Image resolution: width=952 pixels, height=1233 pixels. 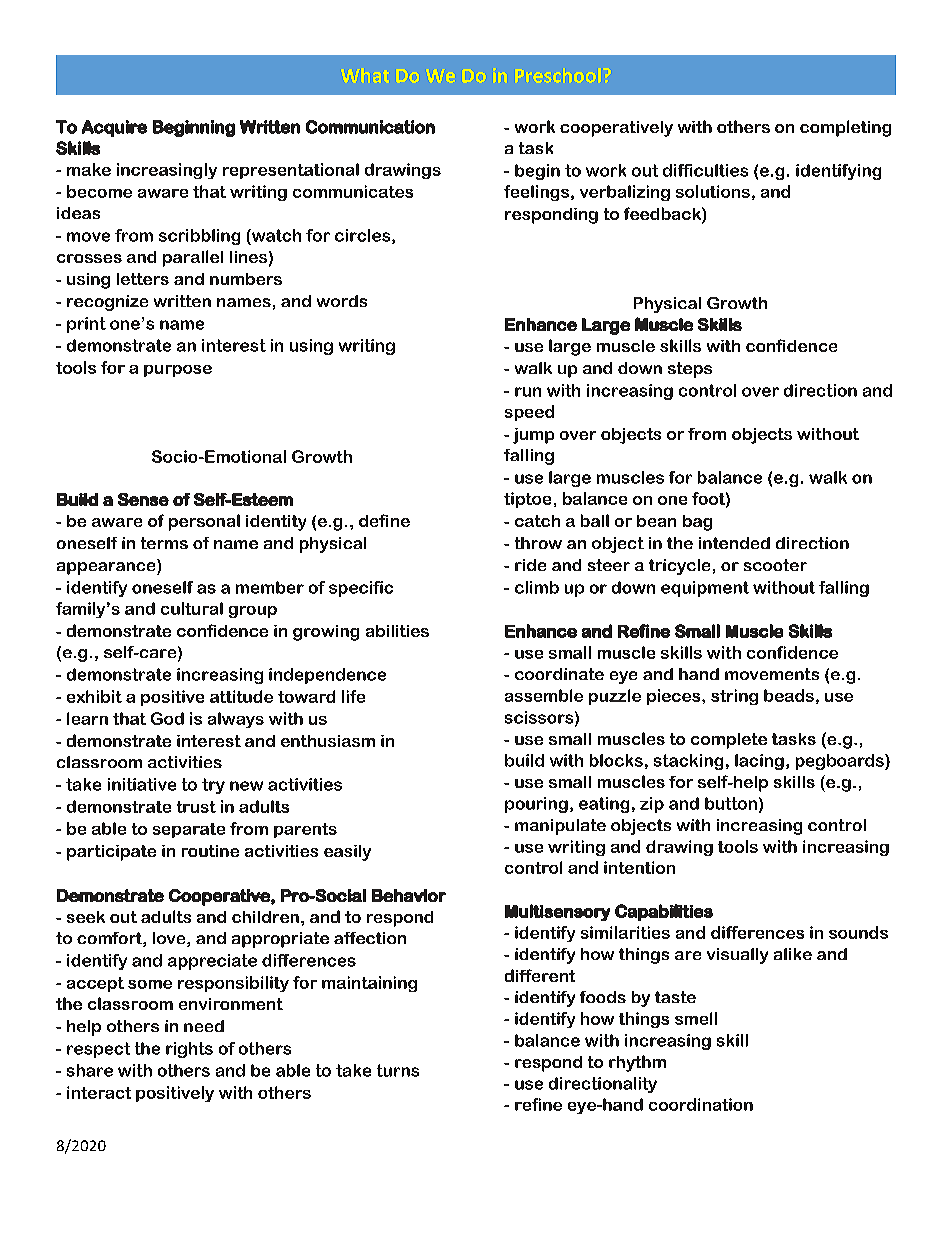 What do you see at coordinates (537, 587) in the screenshot?
I see `climb` at bounding box center [537, 587].
